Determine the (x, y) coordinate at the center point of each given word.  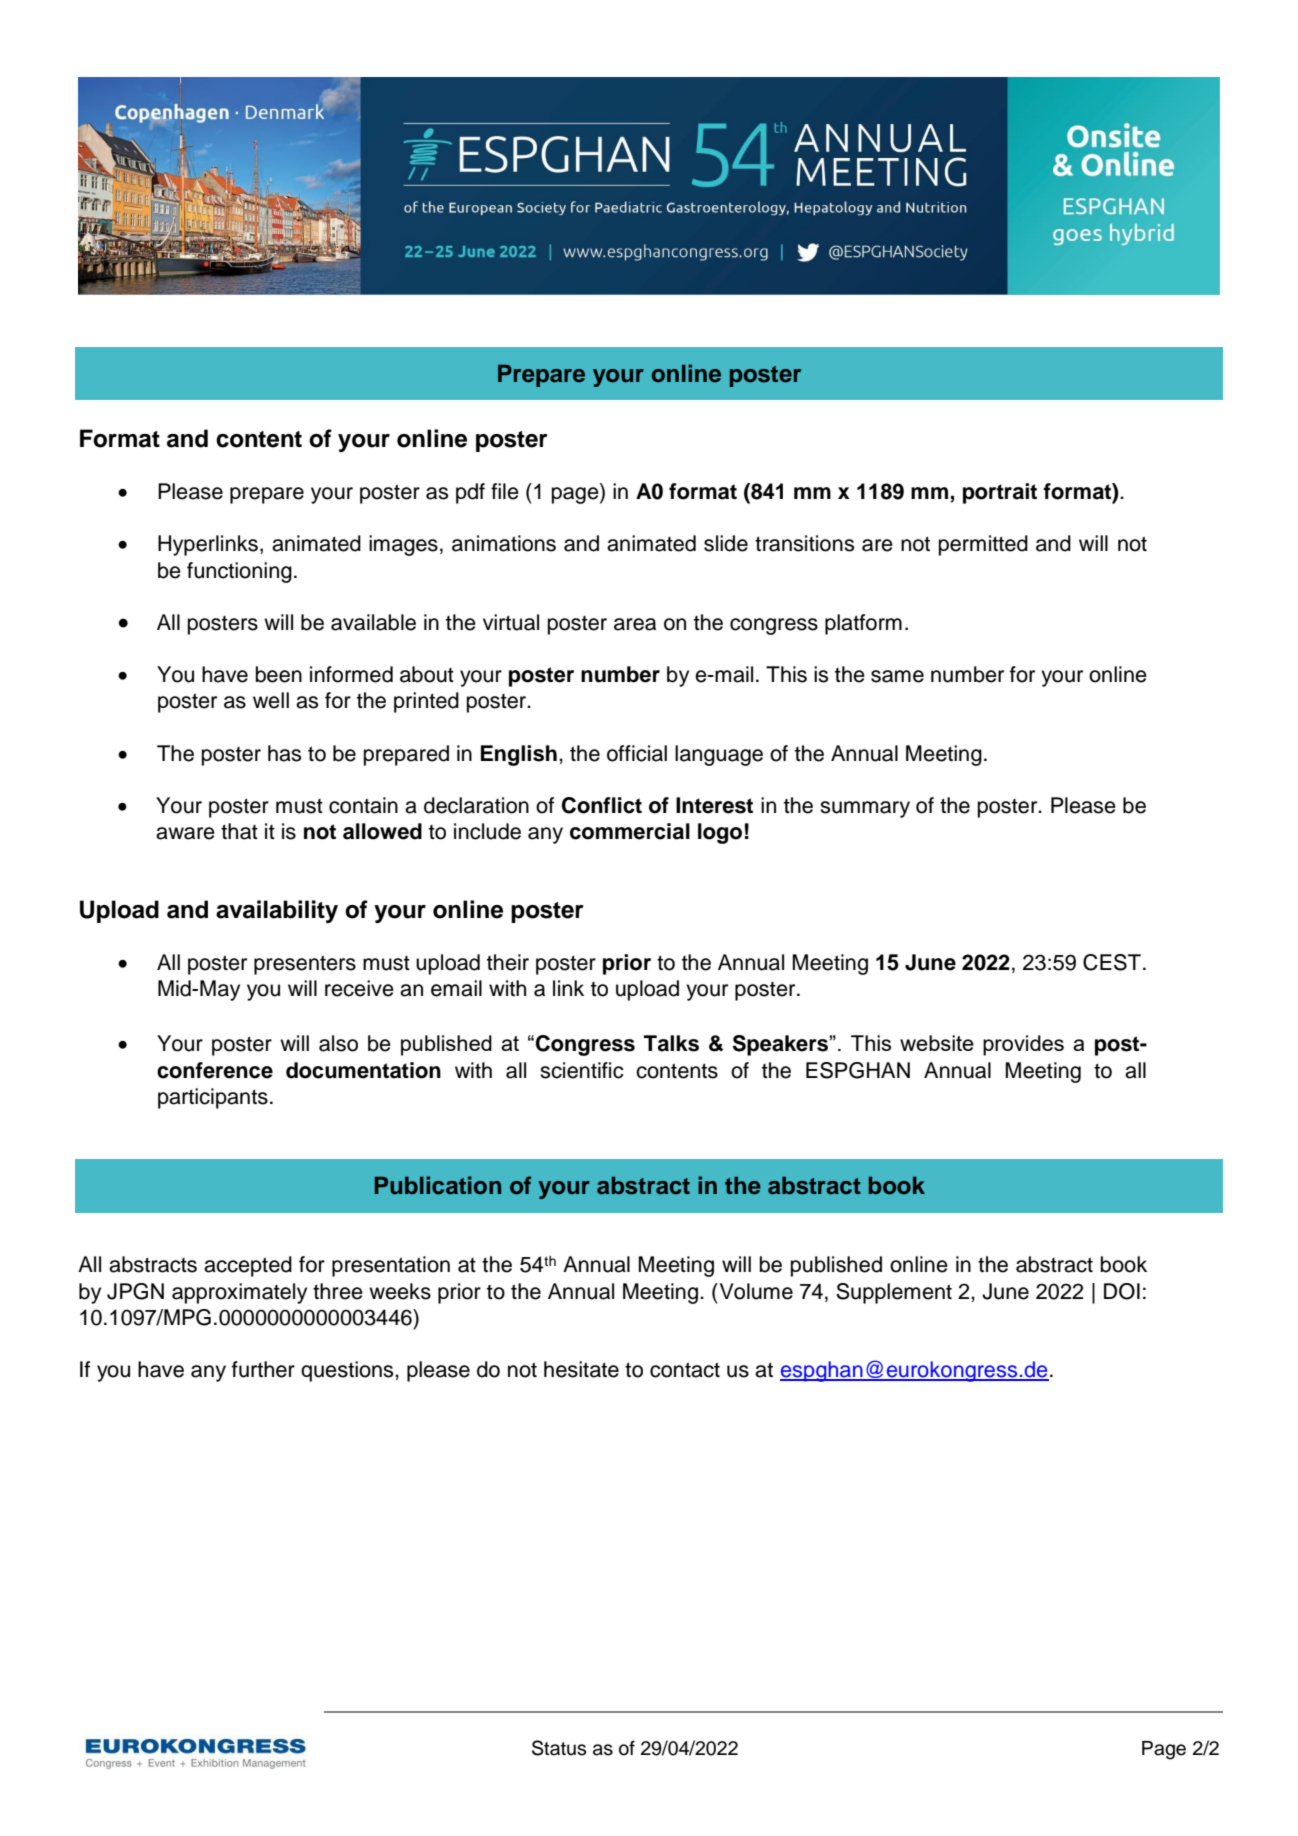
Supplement (894, 1293)
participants (213, 1098)
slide (726, 543)
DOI (1122, 1291)
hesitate (581, 1369)
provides (1023, 1045)
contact (685, 1370)
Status (559, 1748)
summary (865, 809)
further (263, 1369)
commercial (630, 831)
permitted (983, 545)
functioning (239, 572)
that (239, 831)
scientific (582, 1070)
